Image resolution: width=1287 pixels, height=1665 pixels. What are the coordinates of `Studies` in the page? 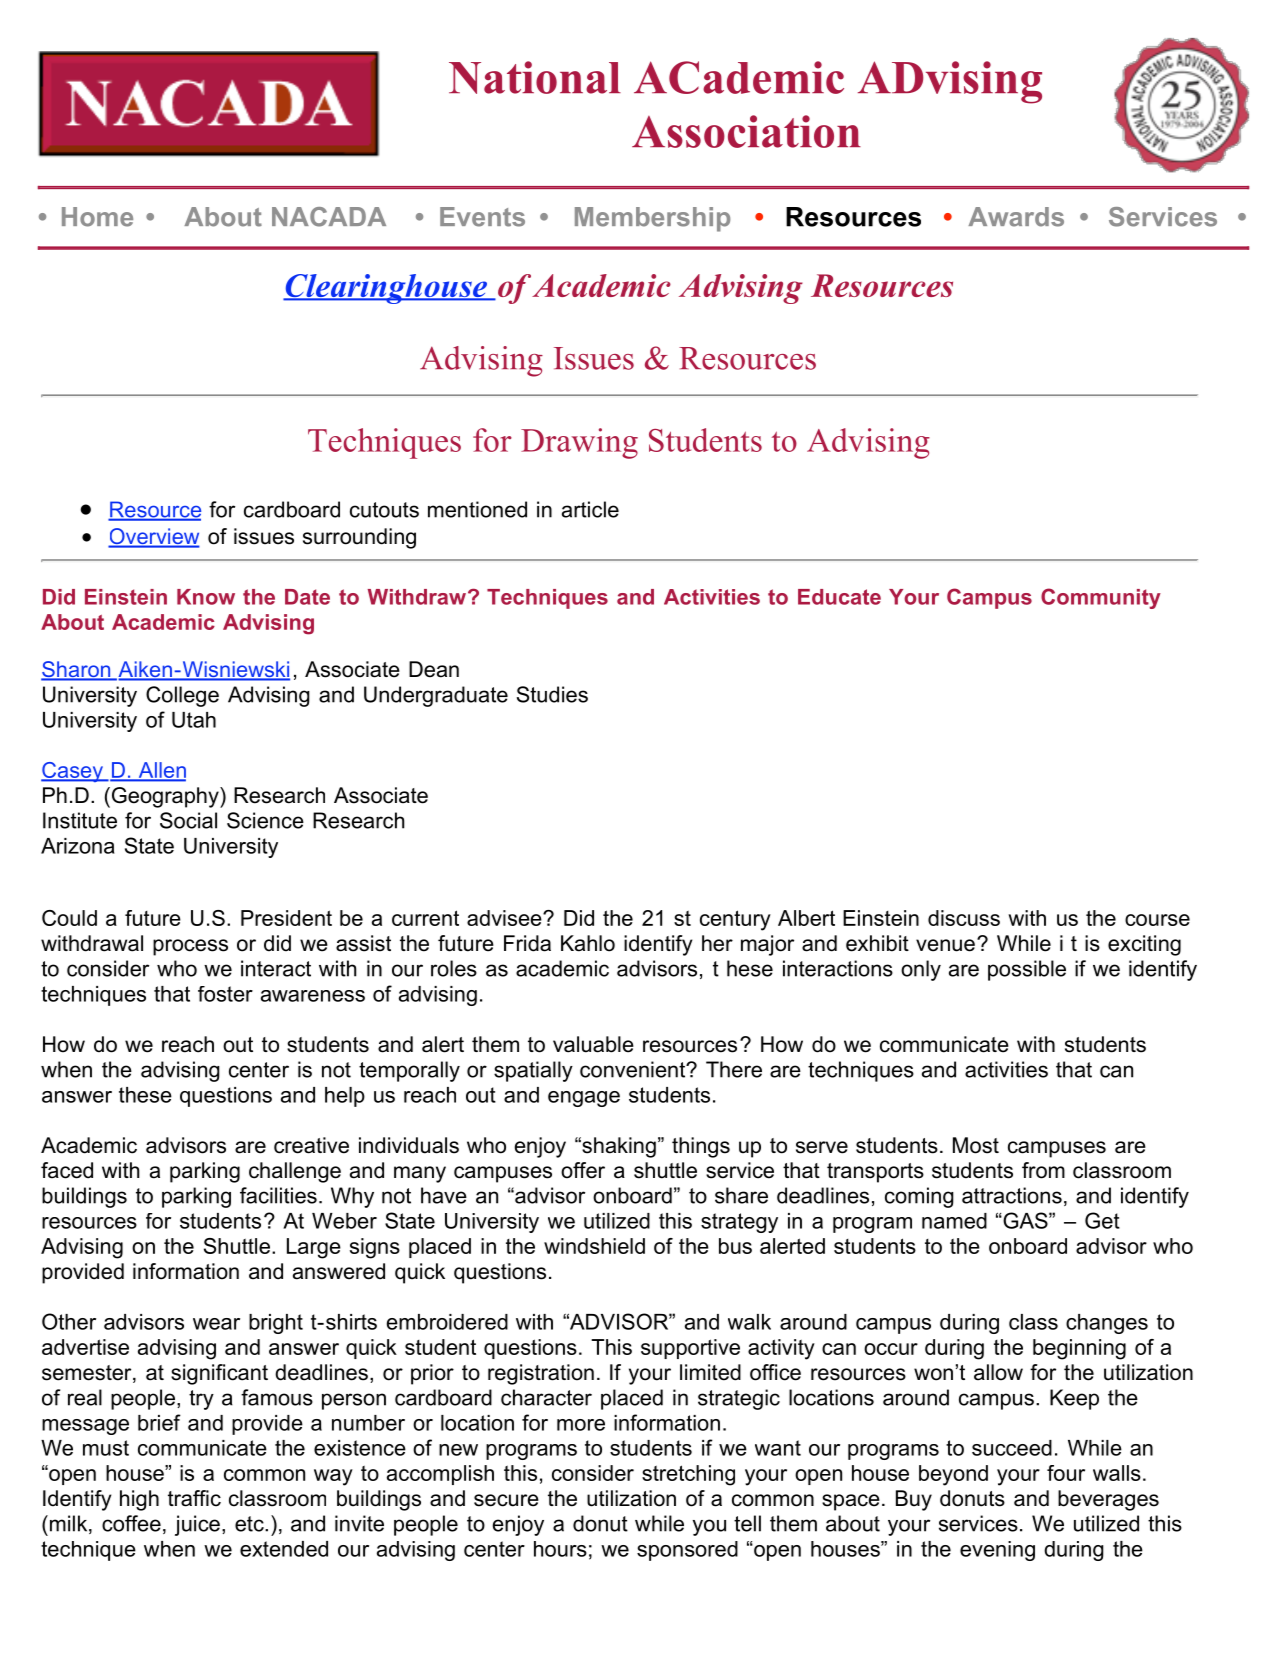 It's located at (552, 694).
